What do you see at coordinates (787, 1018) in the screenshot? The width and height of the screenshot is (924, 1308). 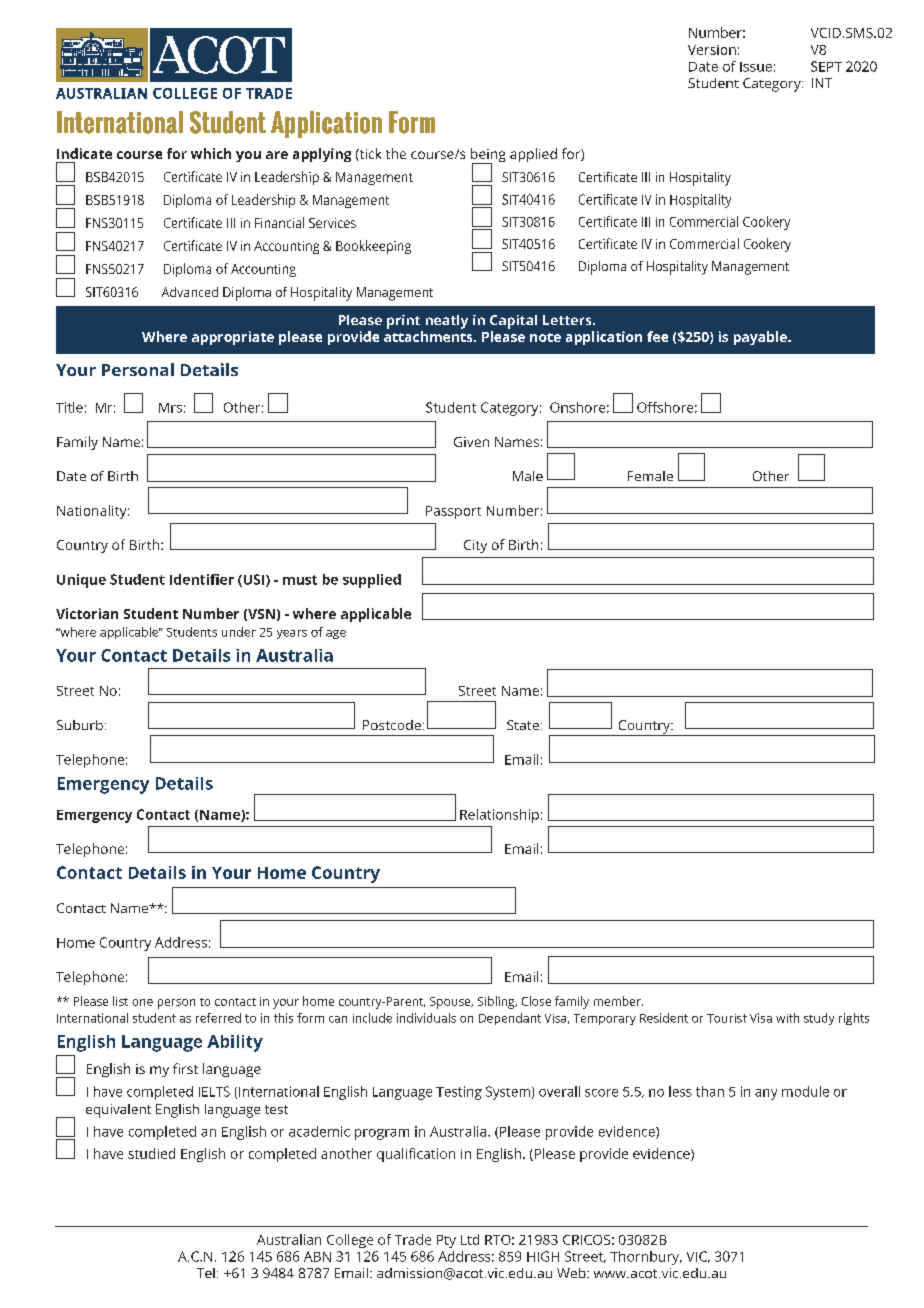 I see `with` at bounding box center [787, 1018].
